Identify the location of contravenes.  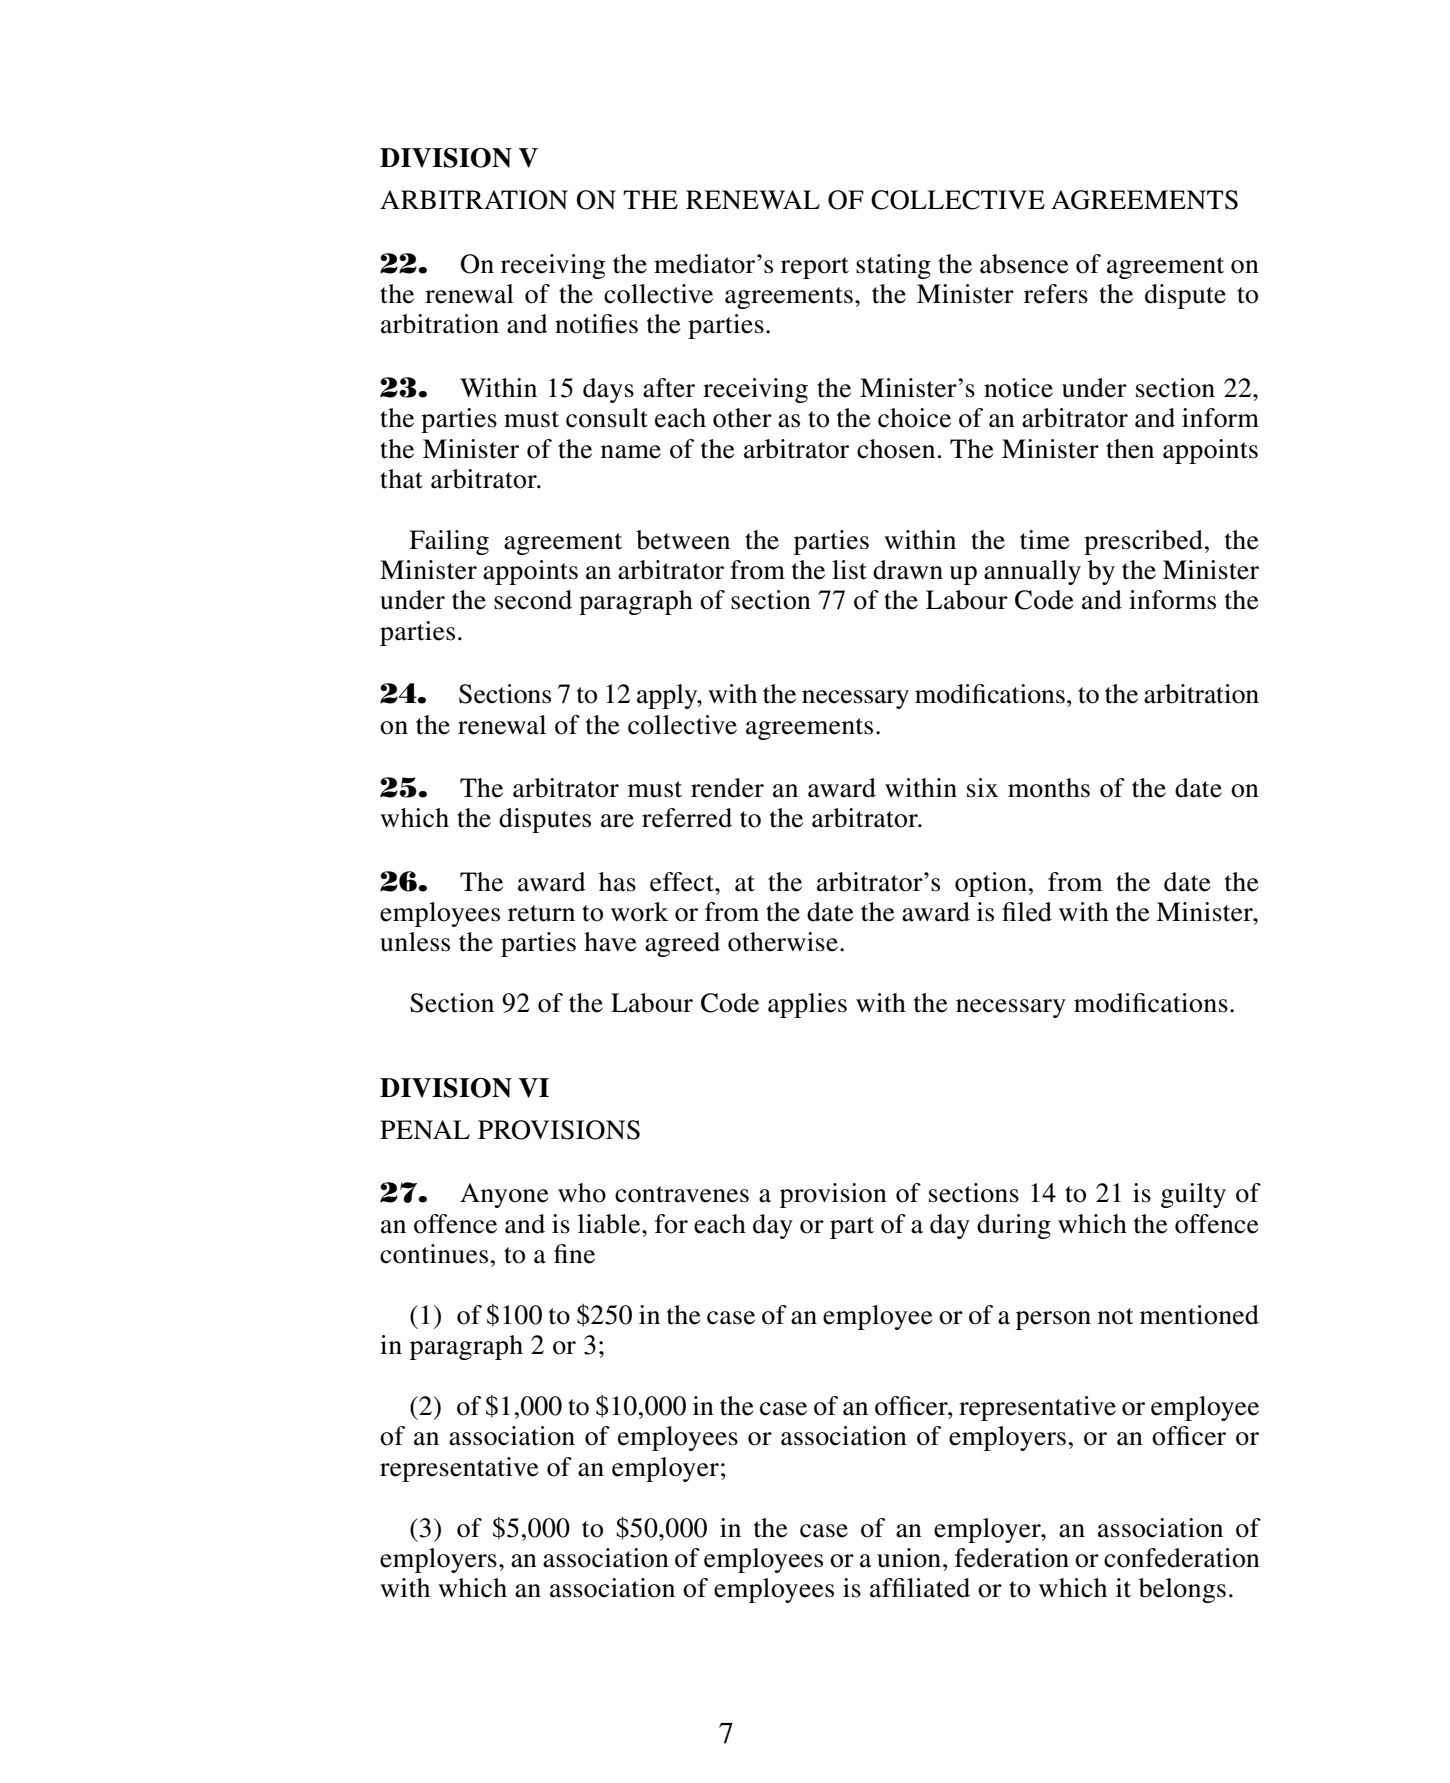
(682, 1194).
